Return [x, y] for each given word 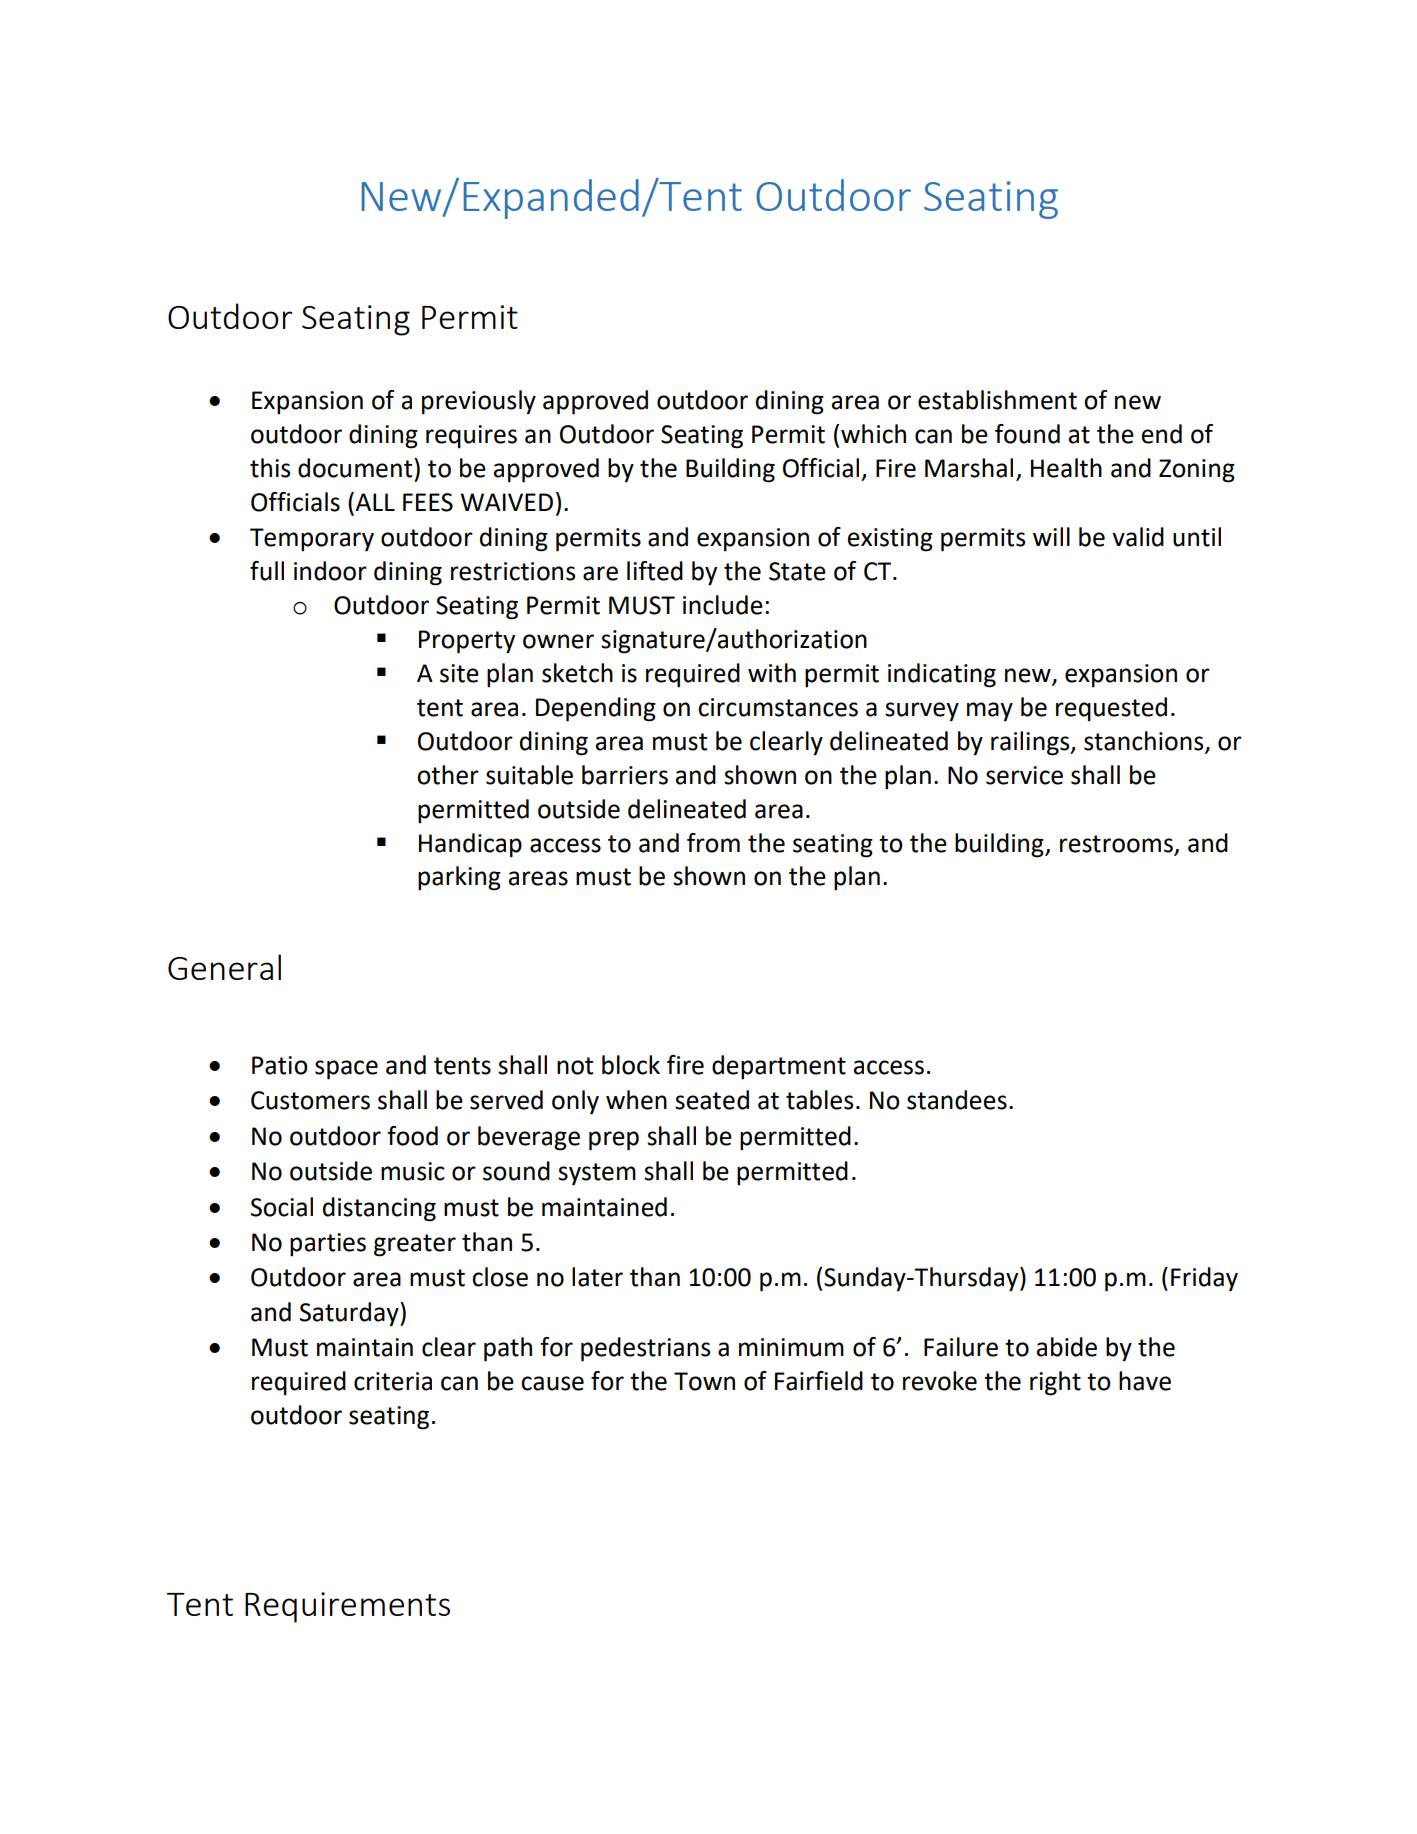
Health [1066, 468]
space [346, 1070]
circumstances [778, 707]
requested [1111, 709]
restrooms [1116, 844]
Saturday [350, 1314]
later [597, 1277]
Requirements [347, 1607]
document [356, 468]
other [448, 775]
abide [1067, 1347]
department [779, 1067]
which [873, 434]
